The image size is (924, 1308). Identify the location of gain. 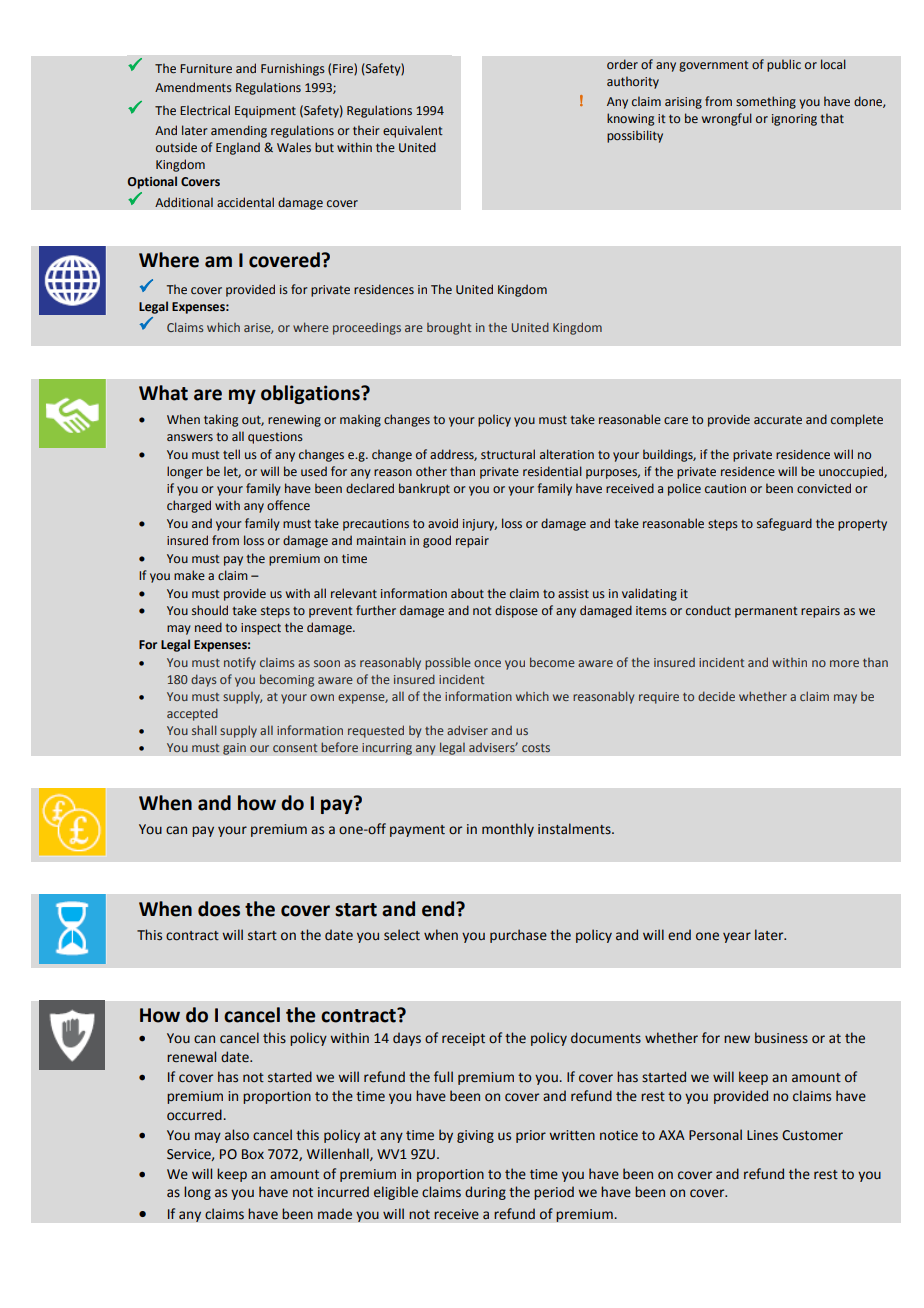
(234, 749).
